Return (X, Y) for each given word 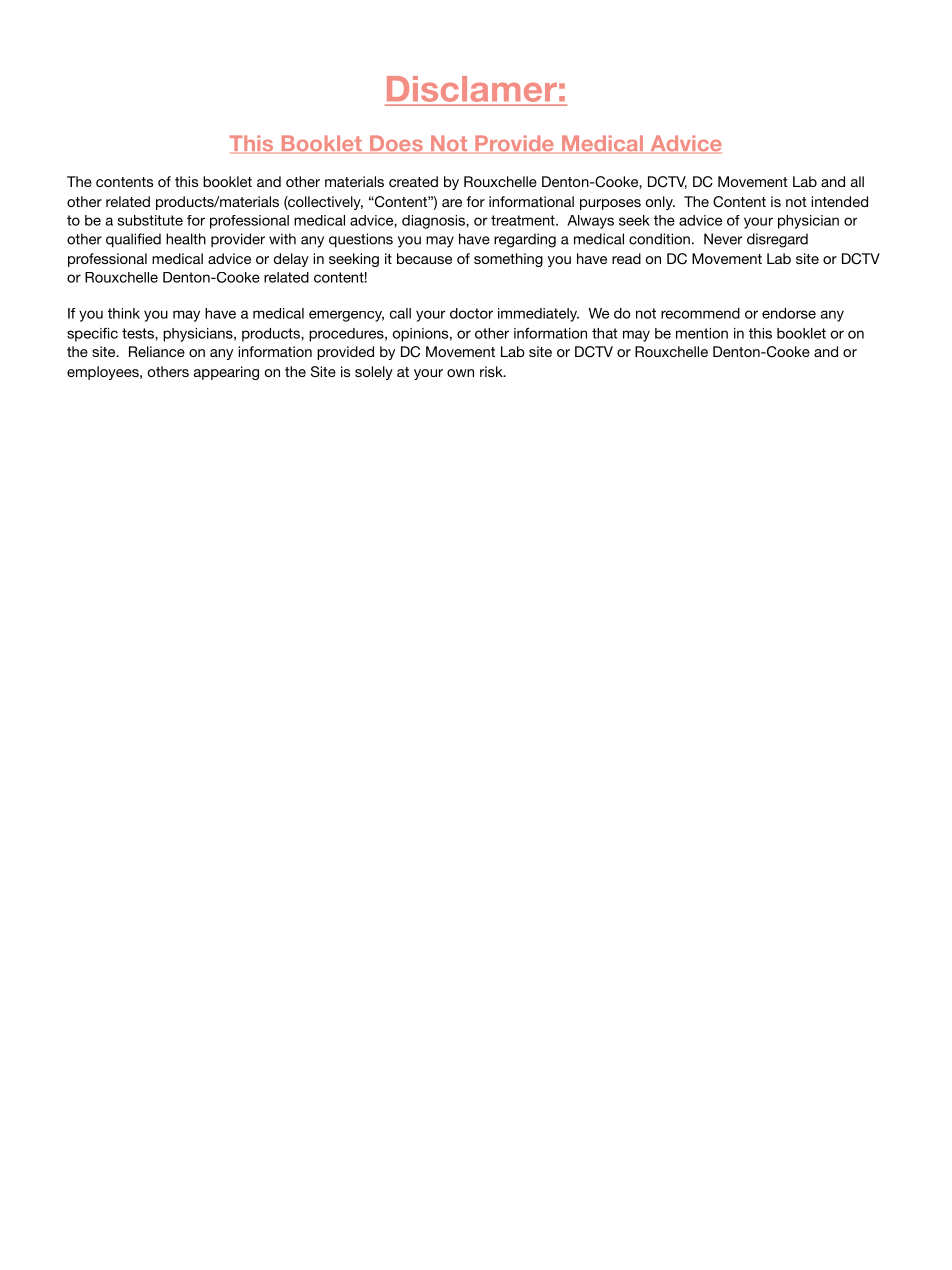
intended (839, 201)
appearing (226, 373)
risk (492, 371)
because (424, 258)
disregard (777, 240)
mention (702, 333)
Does (396, 144)
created (413, 181)
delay (291, 260)
